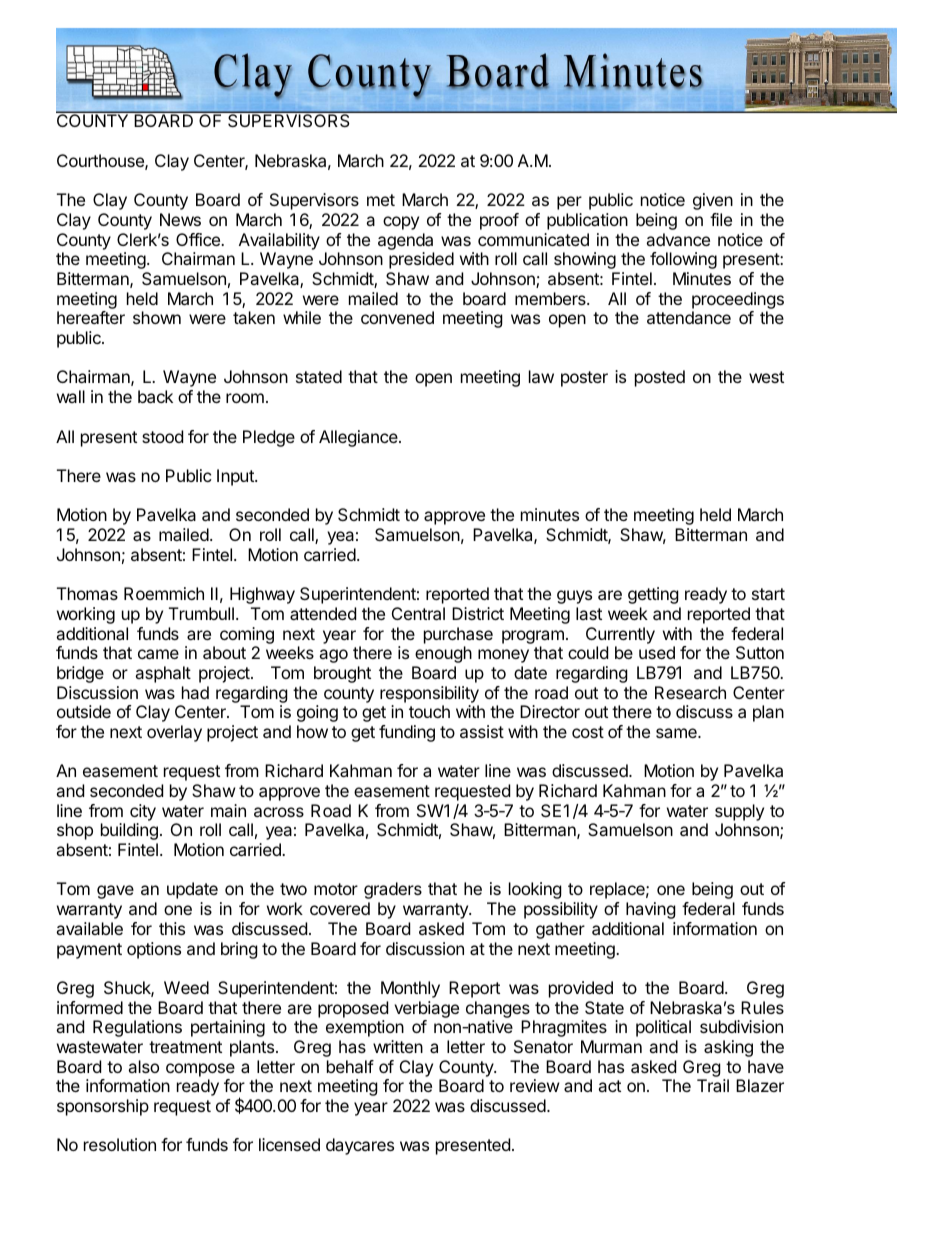  I want to click on News, so click(180, 219).
